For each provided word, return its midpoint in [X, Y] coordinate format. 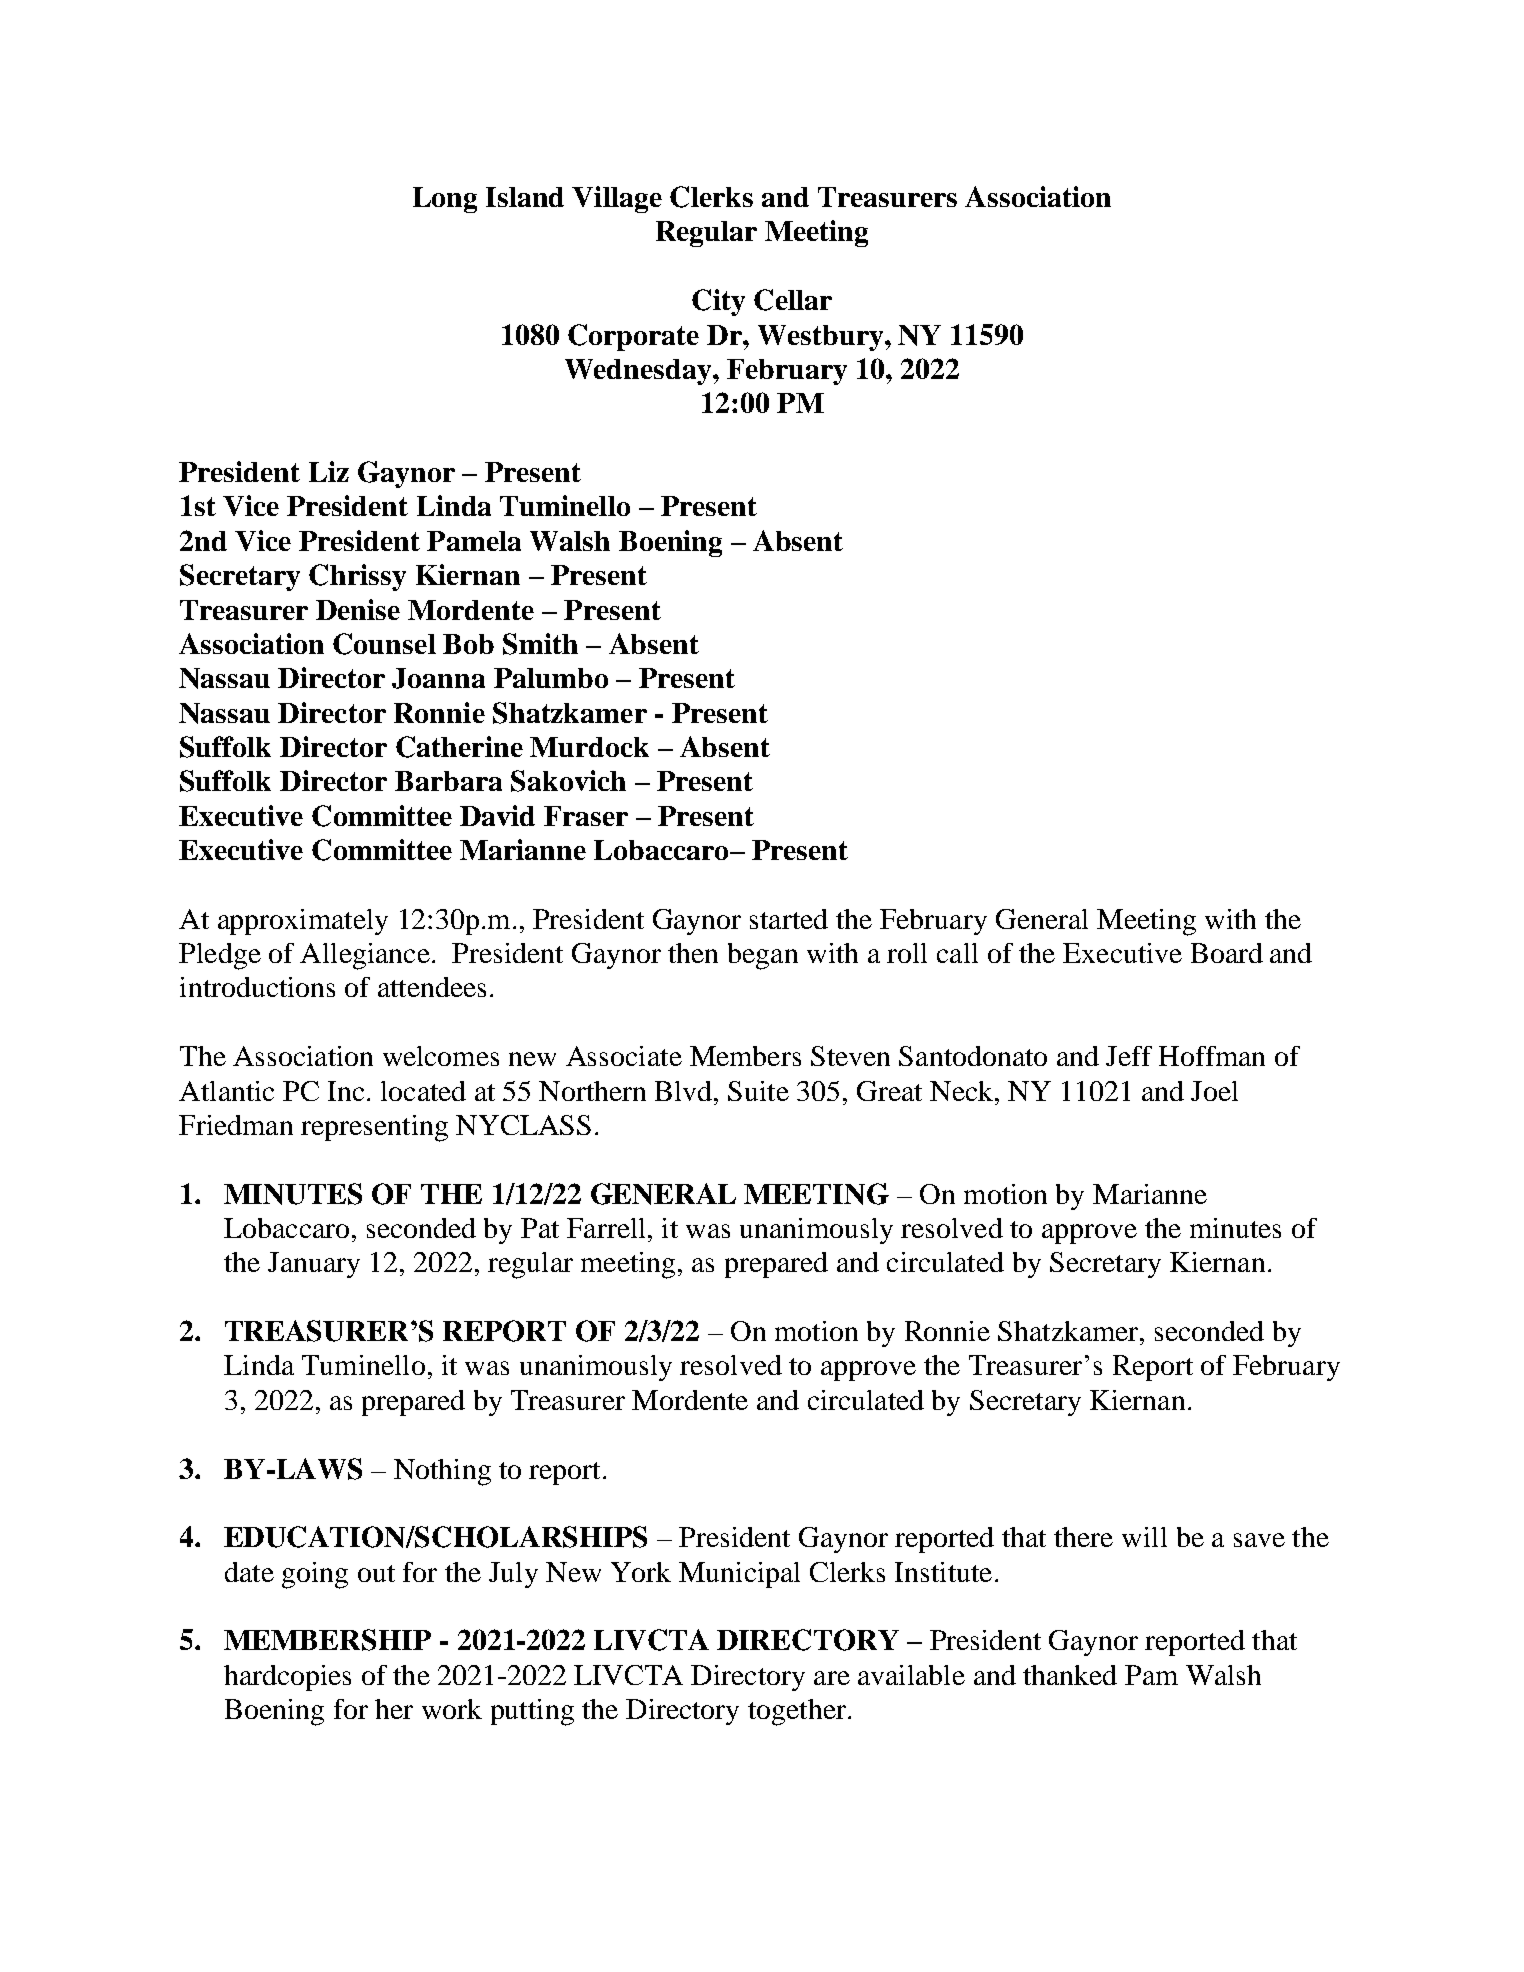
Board [1227, 953]
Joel [1214, 1091]
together [797, 1712]
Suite [758, 1091]
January [314, 1265]
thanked [1070, 1675]
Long [445, 200]
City [718, 302]
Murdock [589, 747]
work [452, 1709]
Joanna [438, 678]
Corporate [633, 337]
